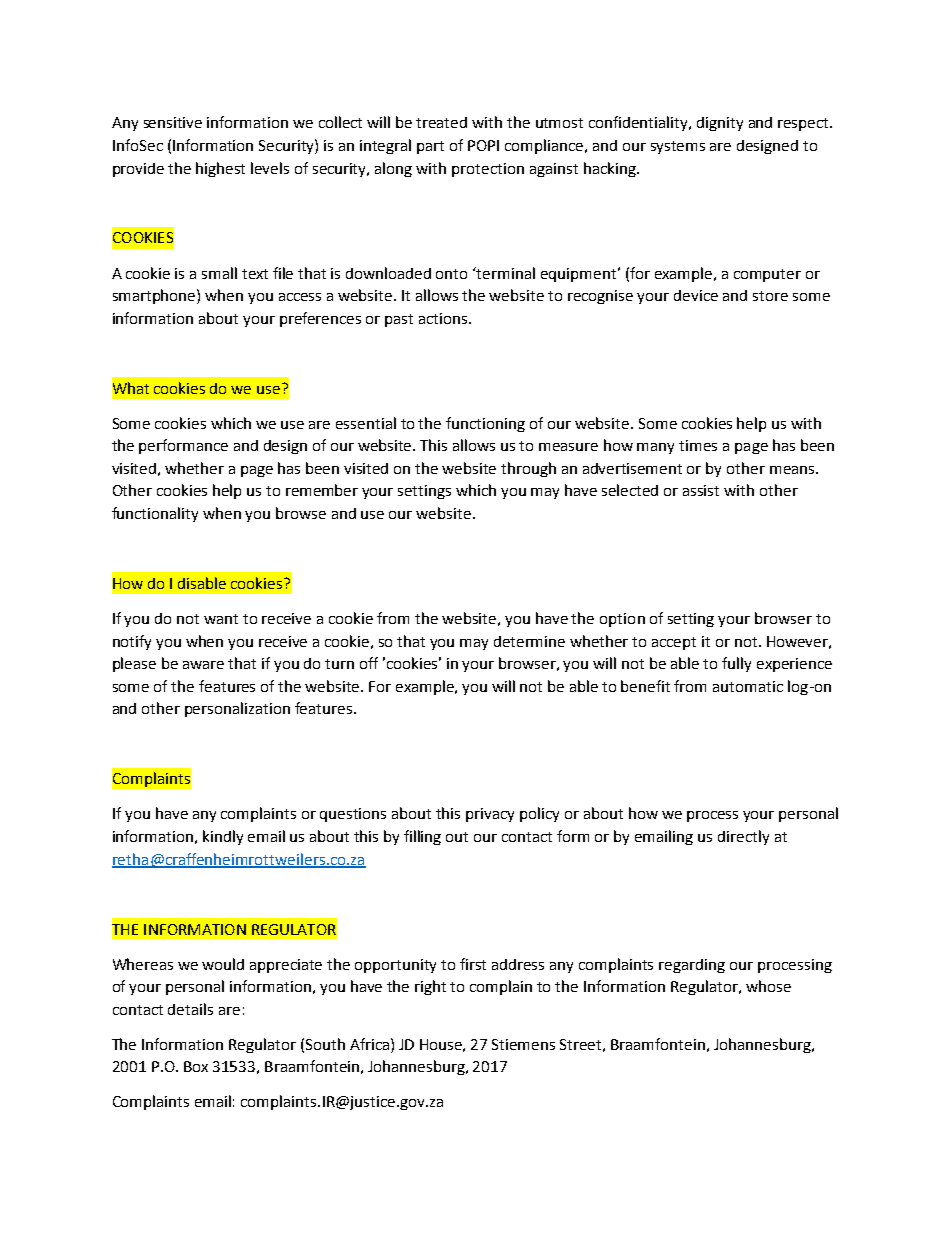 The width and height of the document is (952, 1233). Describe the element at coordinates (674, 643) in the document. I see `accept` at that location.
